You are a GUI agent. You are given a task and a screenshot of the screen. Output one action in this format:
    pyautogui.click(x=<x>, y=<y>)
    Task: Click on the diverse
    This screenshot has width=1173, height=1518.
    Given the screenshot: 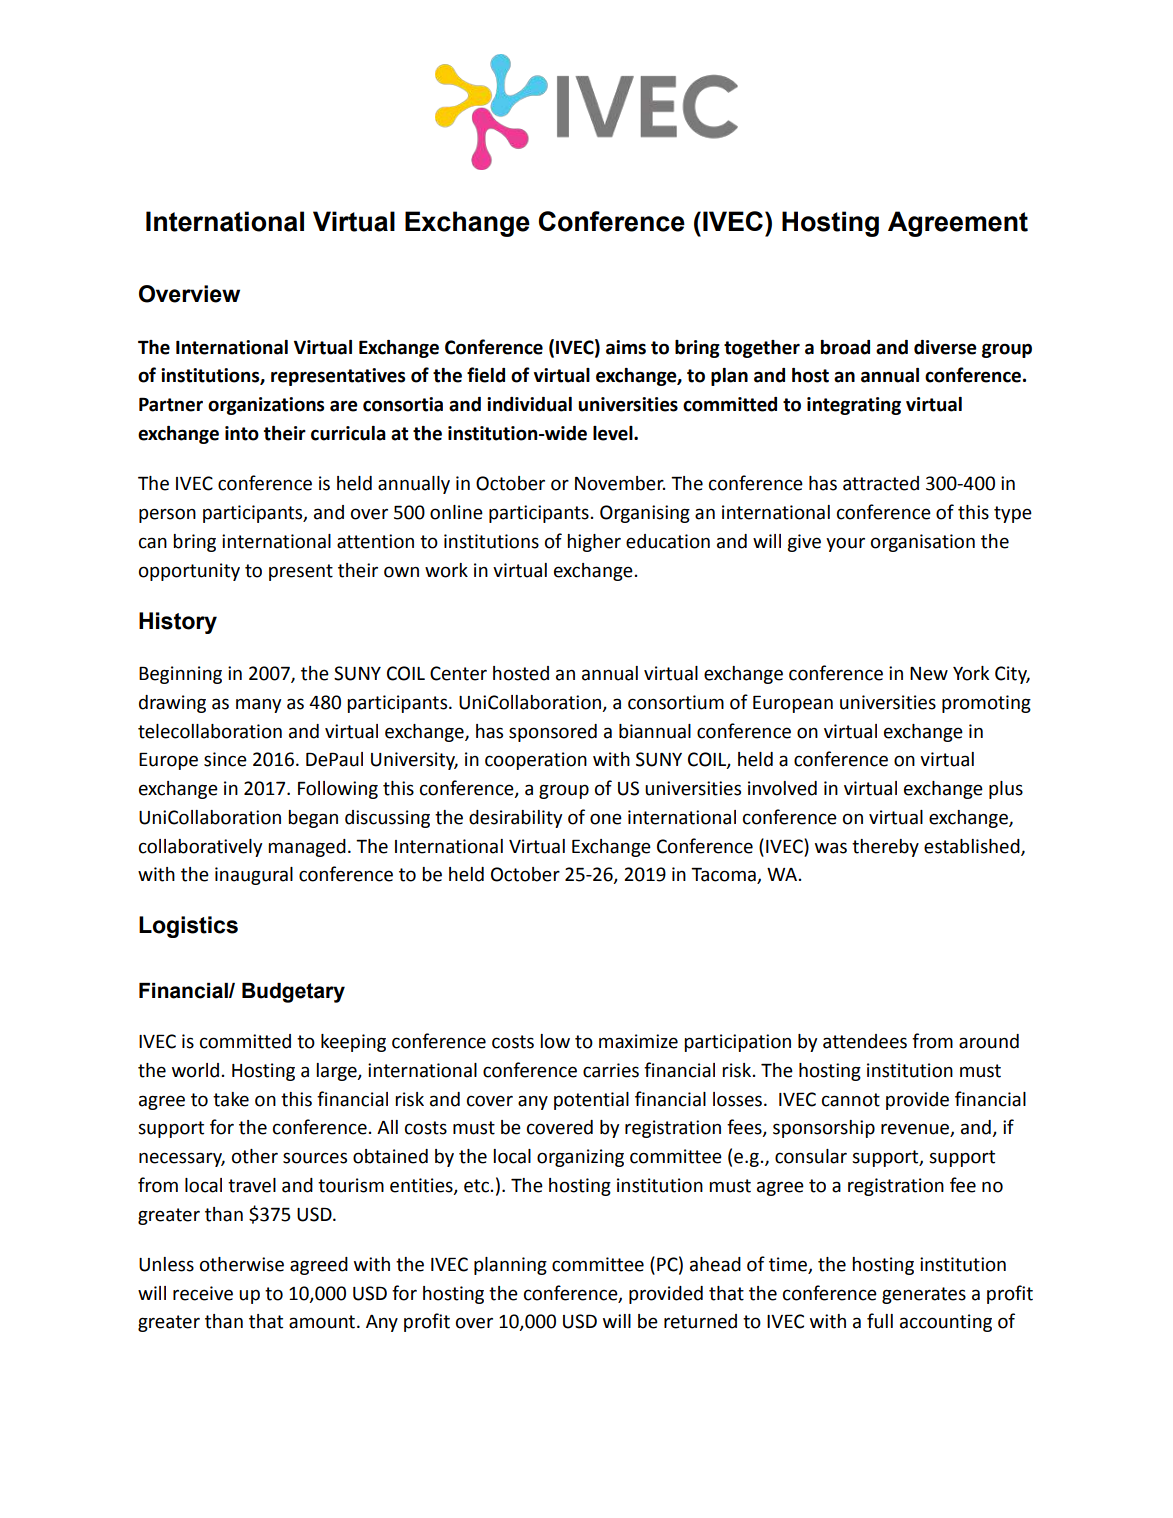 What is the action you would take?
    pyautogui.click(x=945, y=347)
